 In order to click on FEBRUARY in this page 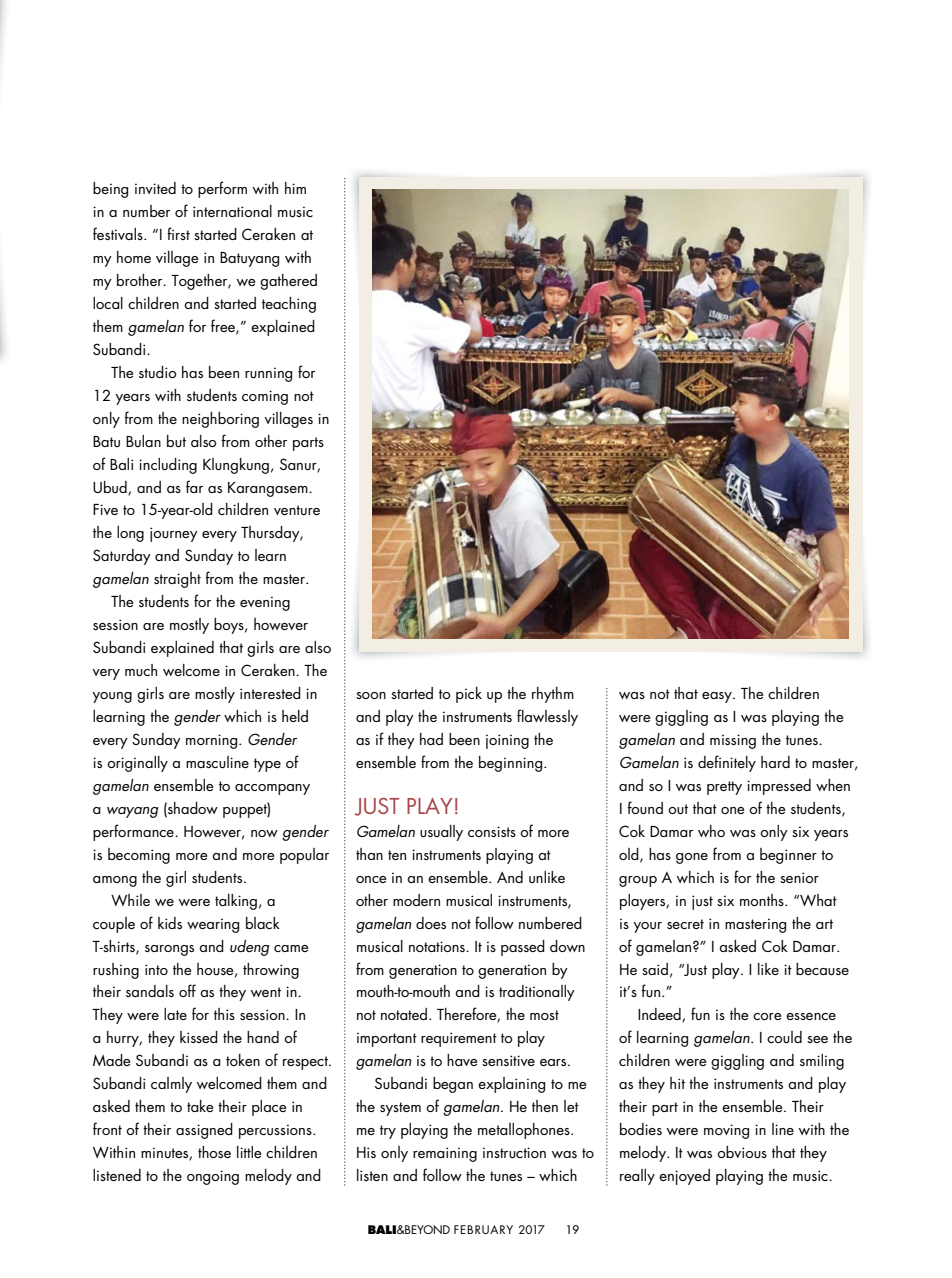, I will do `click(483, 1229)`.
